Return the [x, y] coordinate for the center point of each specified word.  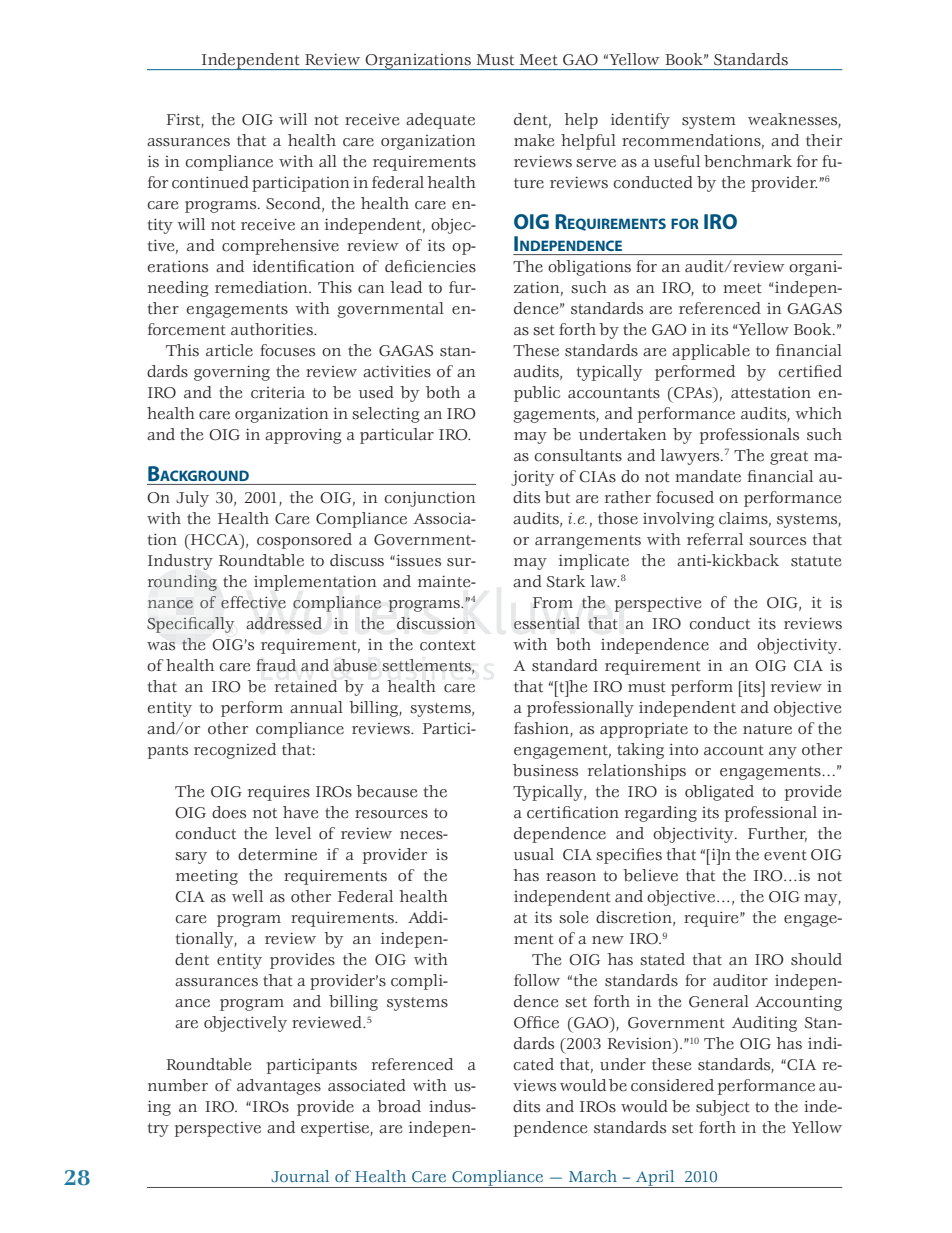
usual [534, 854]
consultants [578, 455]
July [192, 499]
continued [210, 182]
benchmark [748, 161]
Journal [300, 1176]
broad [399, 1106]
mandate [708, 476]
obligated [719, 793]
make [534, 140]
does [229, 812]
